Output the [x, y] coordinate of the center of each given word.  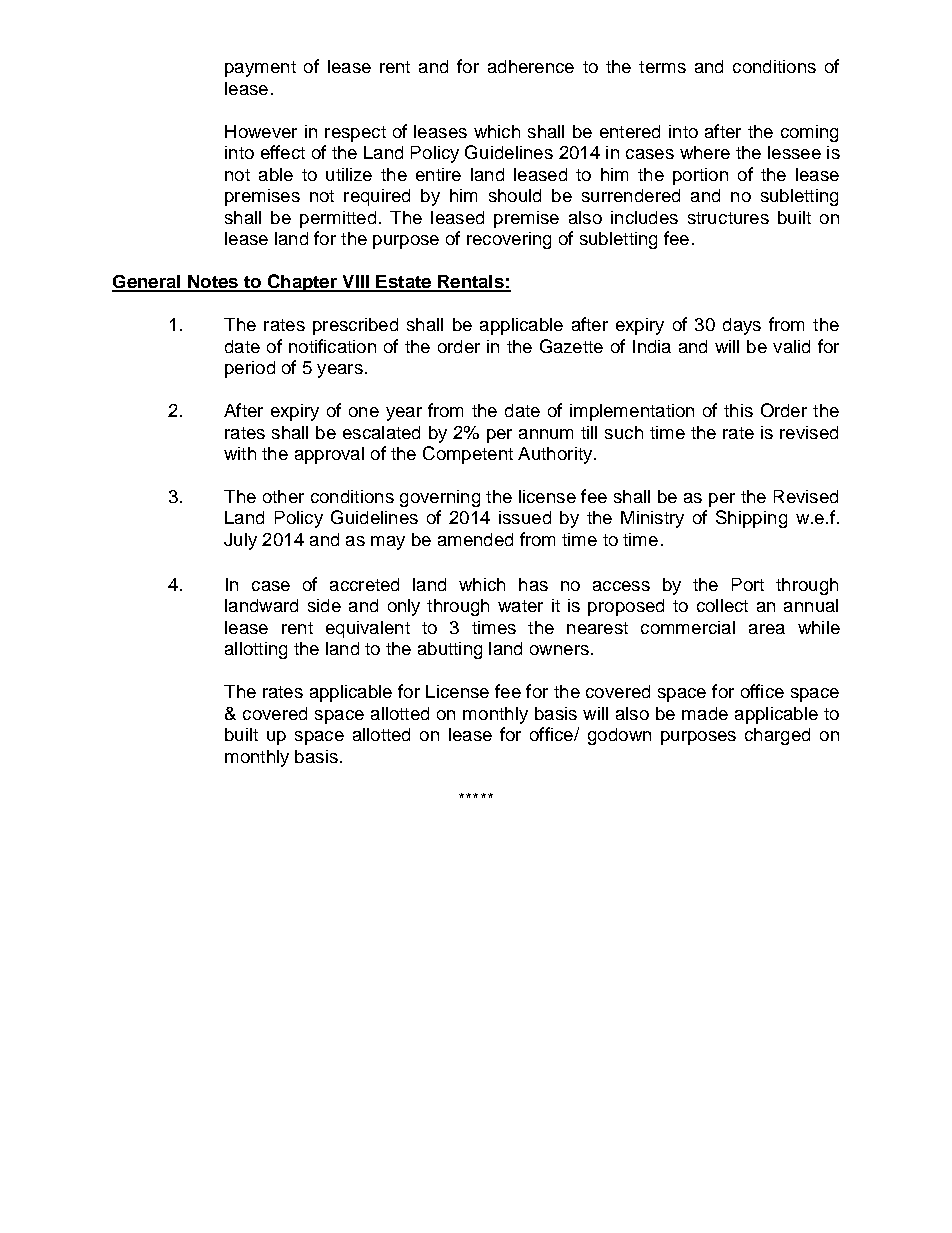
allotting [256, 650]
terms [662, 67]
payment [260, 69]
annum [546, 434]
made [705, 713]
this [738, 410]
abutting [450, 650]
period [250, 369]
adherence [531, 66]
